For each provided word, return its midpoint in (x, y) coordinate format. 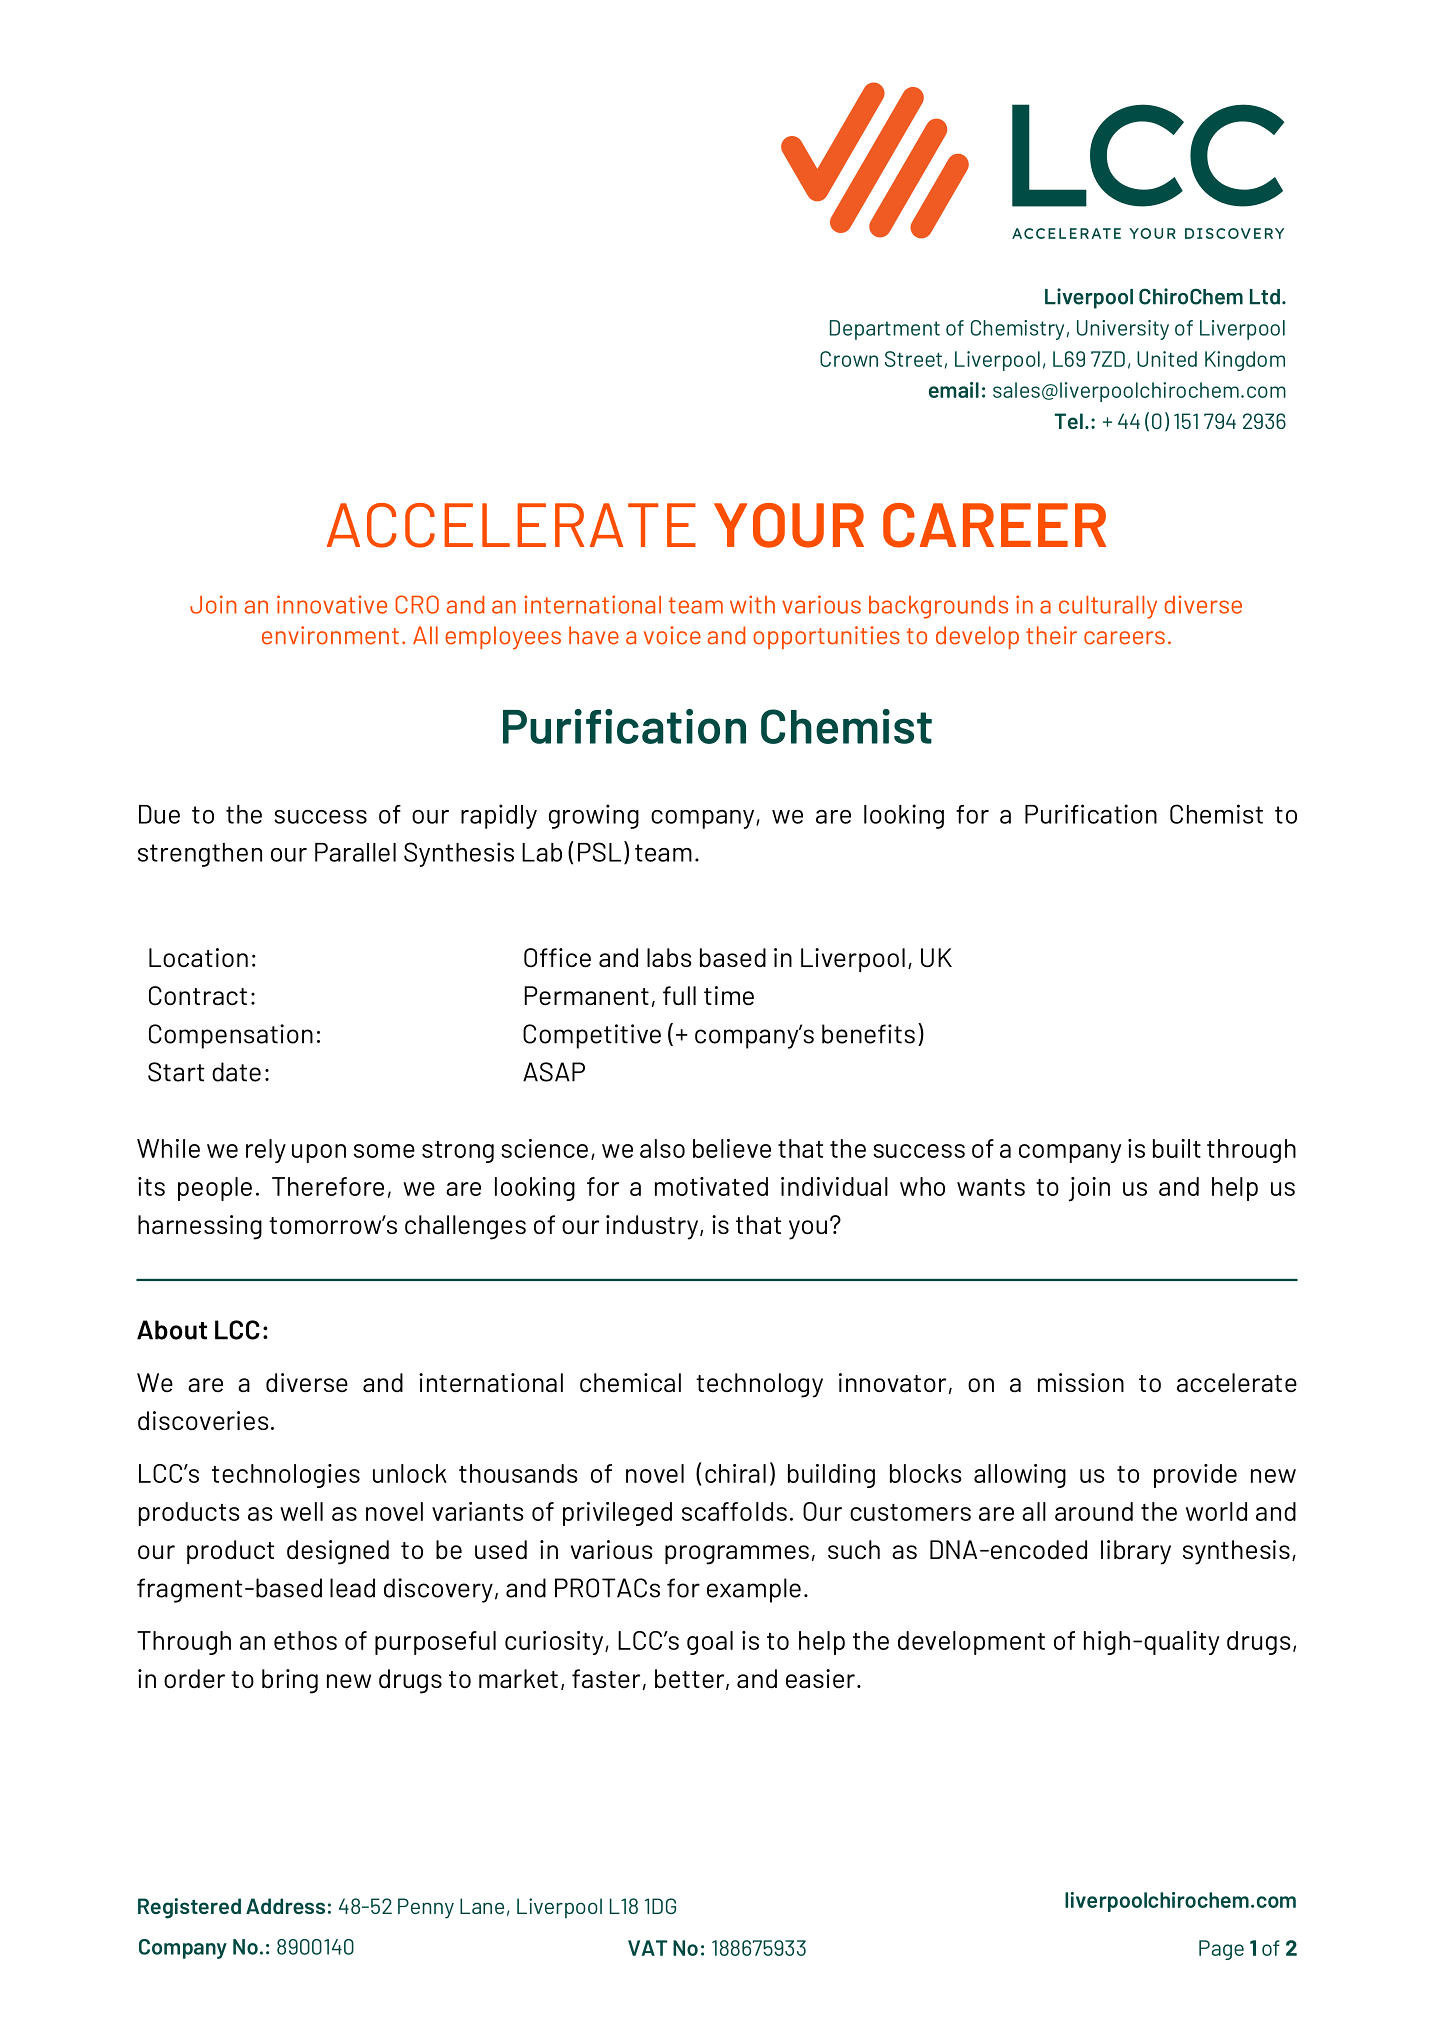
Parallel (355, 852)
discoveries (203, 1421)
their (1051, 635)
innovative (332, 604)
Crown (849, 359)
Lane (482, 1906)
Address (285, 1906)
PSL (599, 852)
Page (1221, 1950)
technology (759, 1385)
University (1123, 330)
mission (1081, 1382)
